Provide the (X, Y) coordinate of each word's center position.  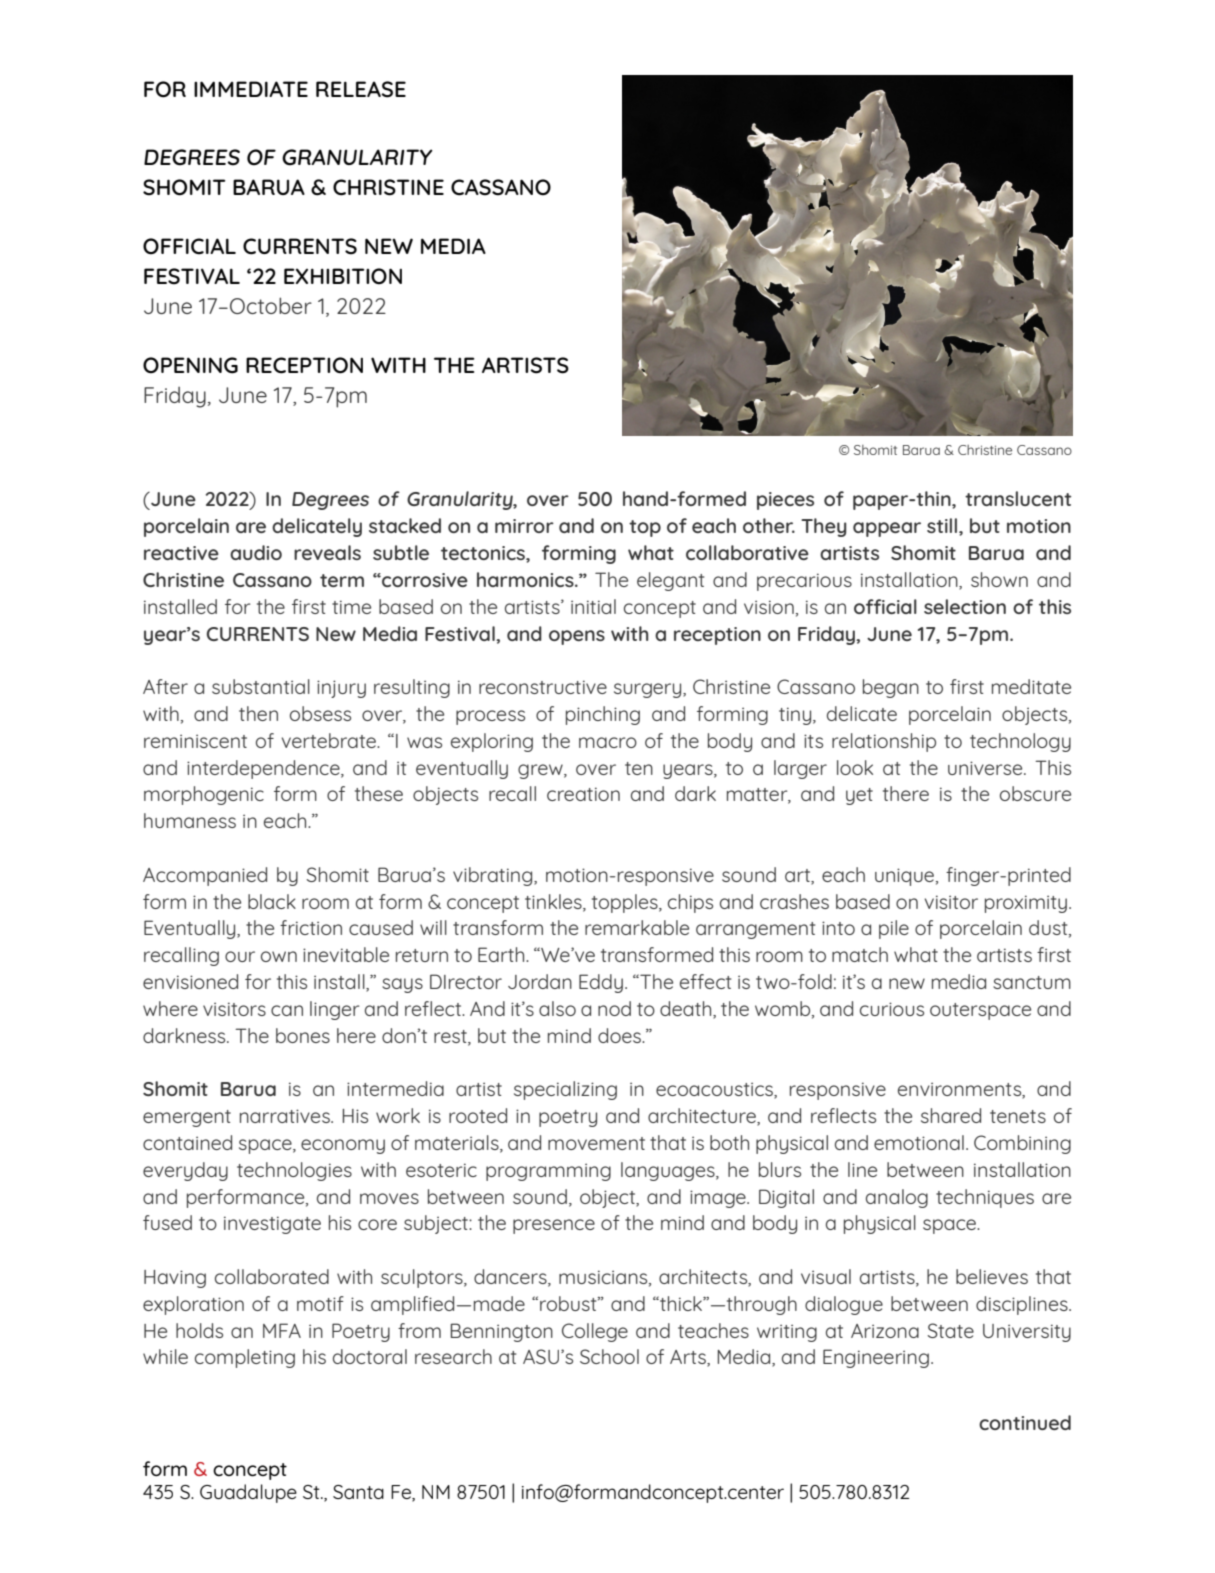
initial (593, 606)
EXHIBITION (343, 276)
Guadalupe (248, 1493)
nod (614, 1008)
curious (892, 1009)
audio (256, 552)
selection (965, 606)
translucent (1018, 498)
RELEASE (361, 89)
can (287, 1010)
